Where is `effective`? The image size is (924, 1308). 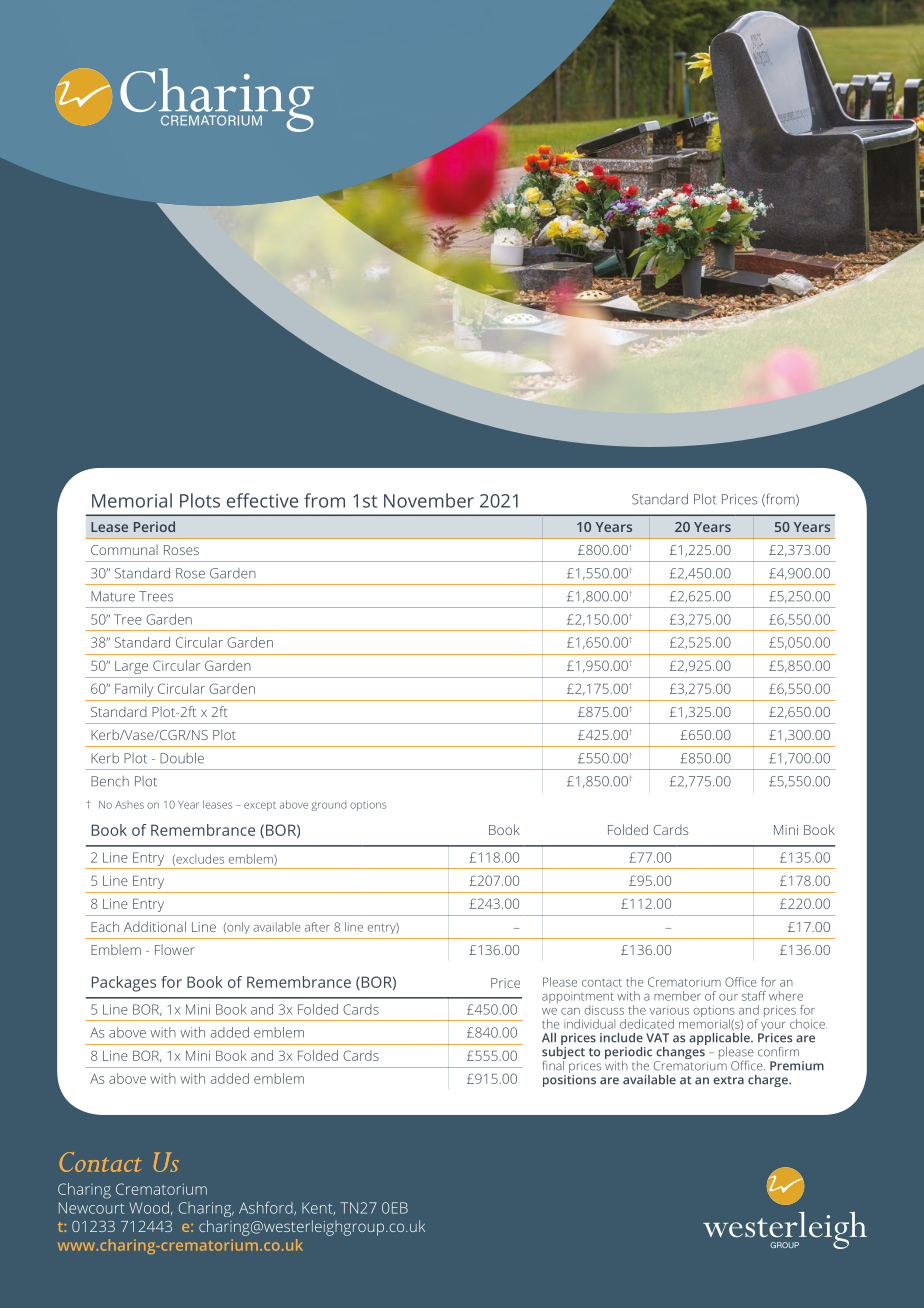
effective is located at coordinates (262, 500).
